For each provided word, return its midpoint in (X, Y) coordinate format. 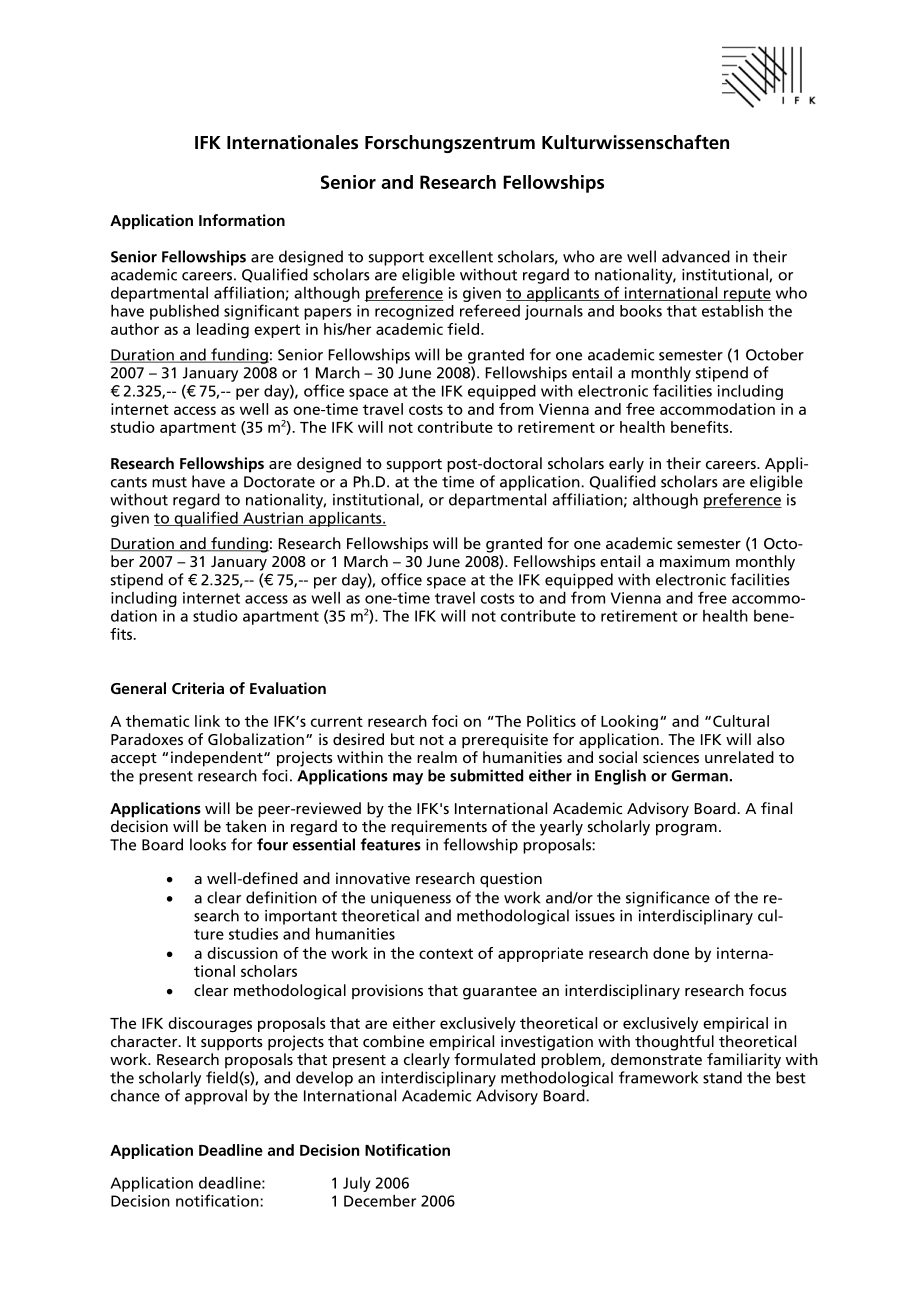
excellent (461, 256)
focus (768, 990)
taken (246, 826)
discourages (210, 1024)
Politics (551, 721)
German (699, 776)
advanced (696, 256)
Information (242, 220)
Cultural (741, 721)
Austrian (273, 519)
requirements (439, 828)
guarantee (500, 993)
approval (216, 1097)
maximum (695, 561)
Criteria (198, 688)
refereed (490, 310)
